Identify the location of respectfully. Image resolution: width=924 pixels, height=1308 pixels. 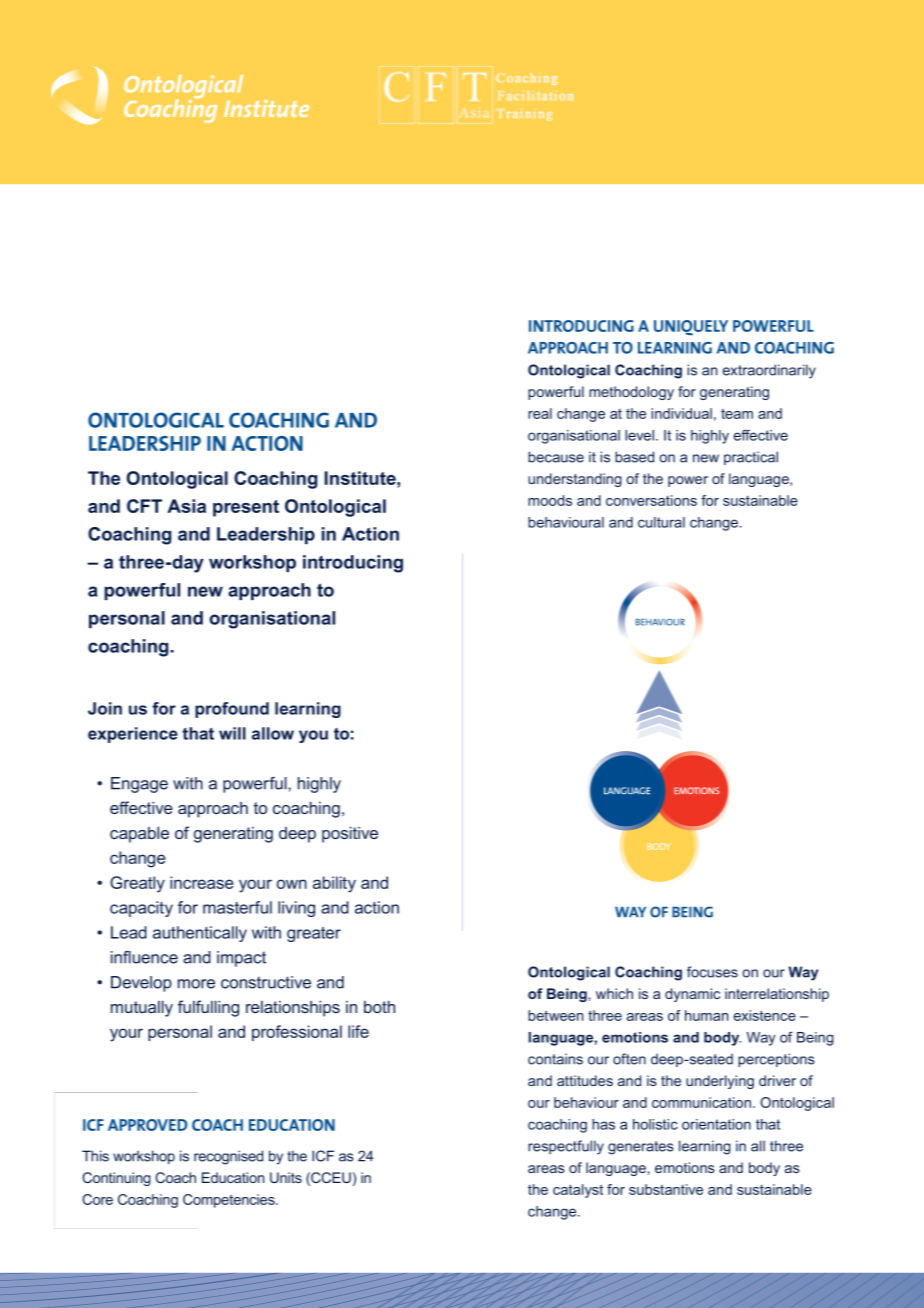
(566, 1147).
